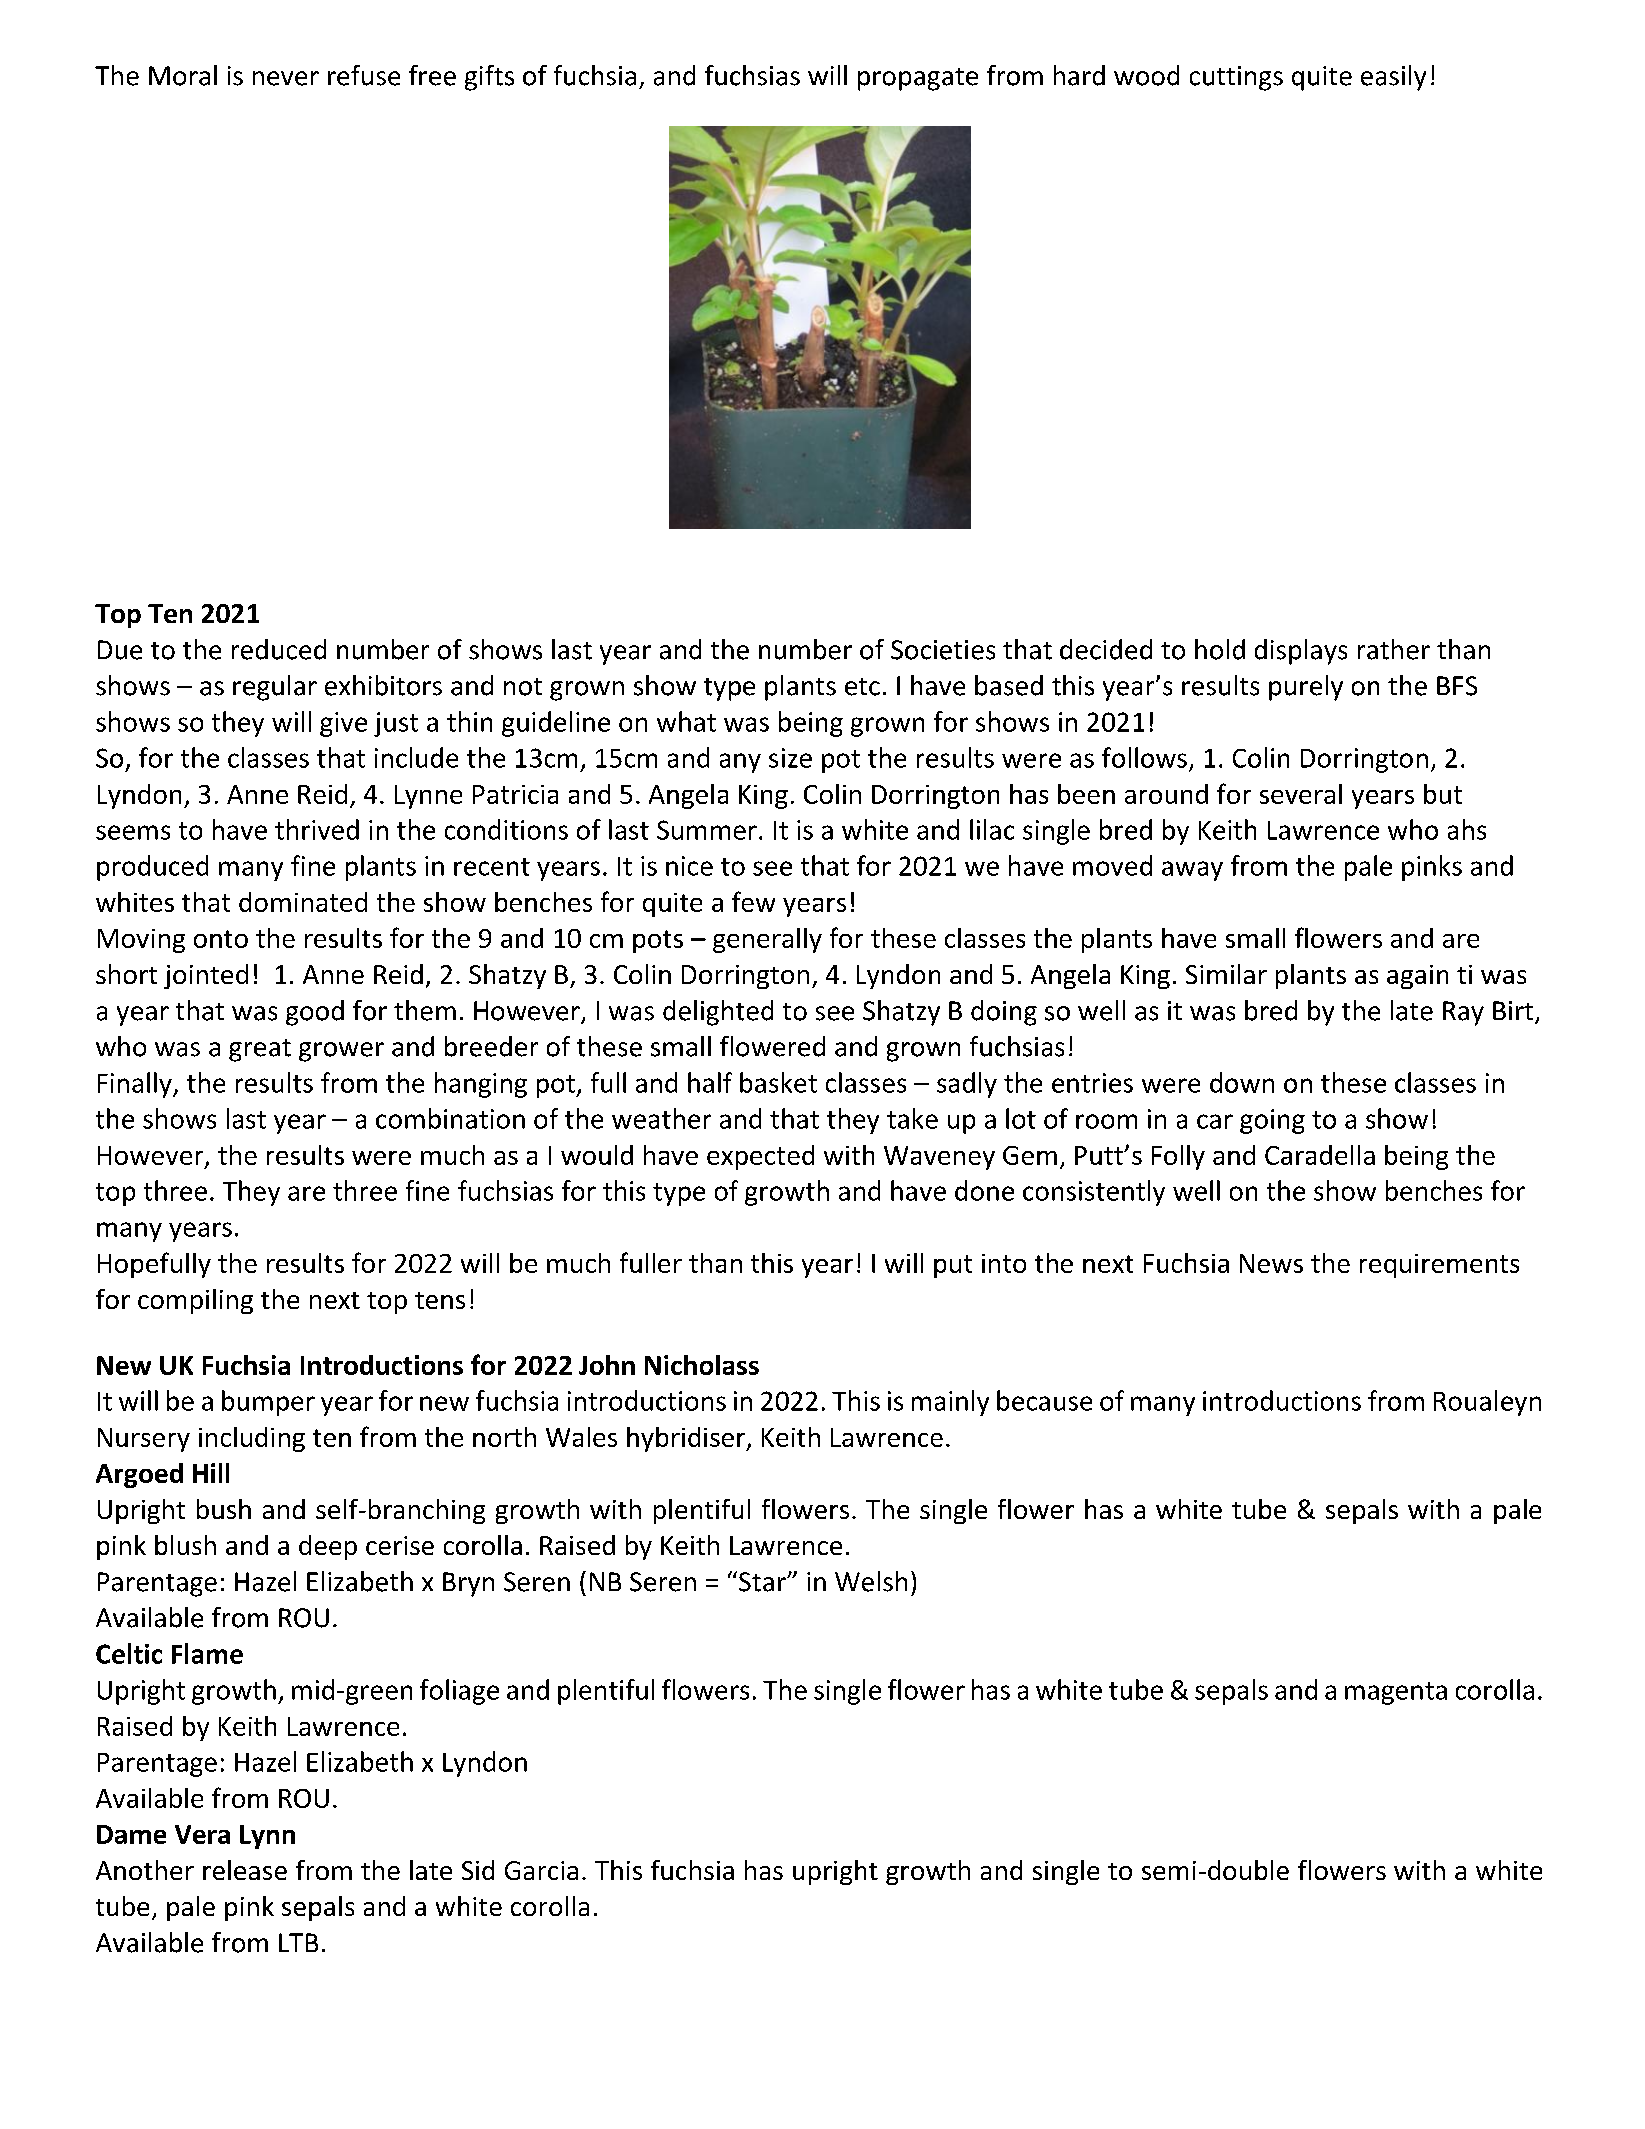 Image resolution: width=1645 pixels, height=2129 pixels. I want to click on rather, so click(1394, 649).
